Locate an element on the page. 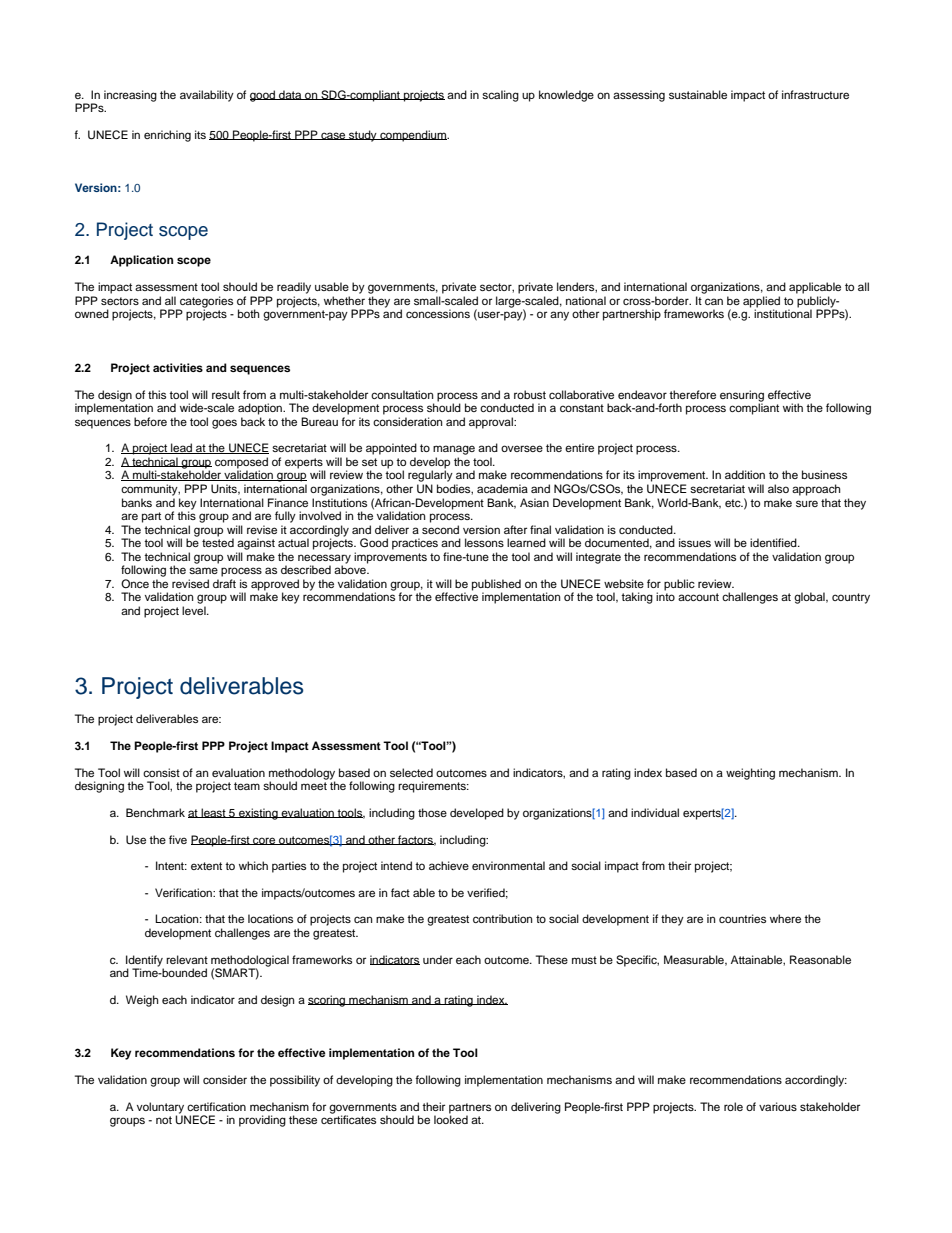 This document has width=952, height=1233. individual is located at coordinates (655, 812).
